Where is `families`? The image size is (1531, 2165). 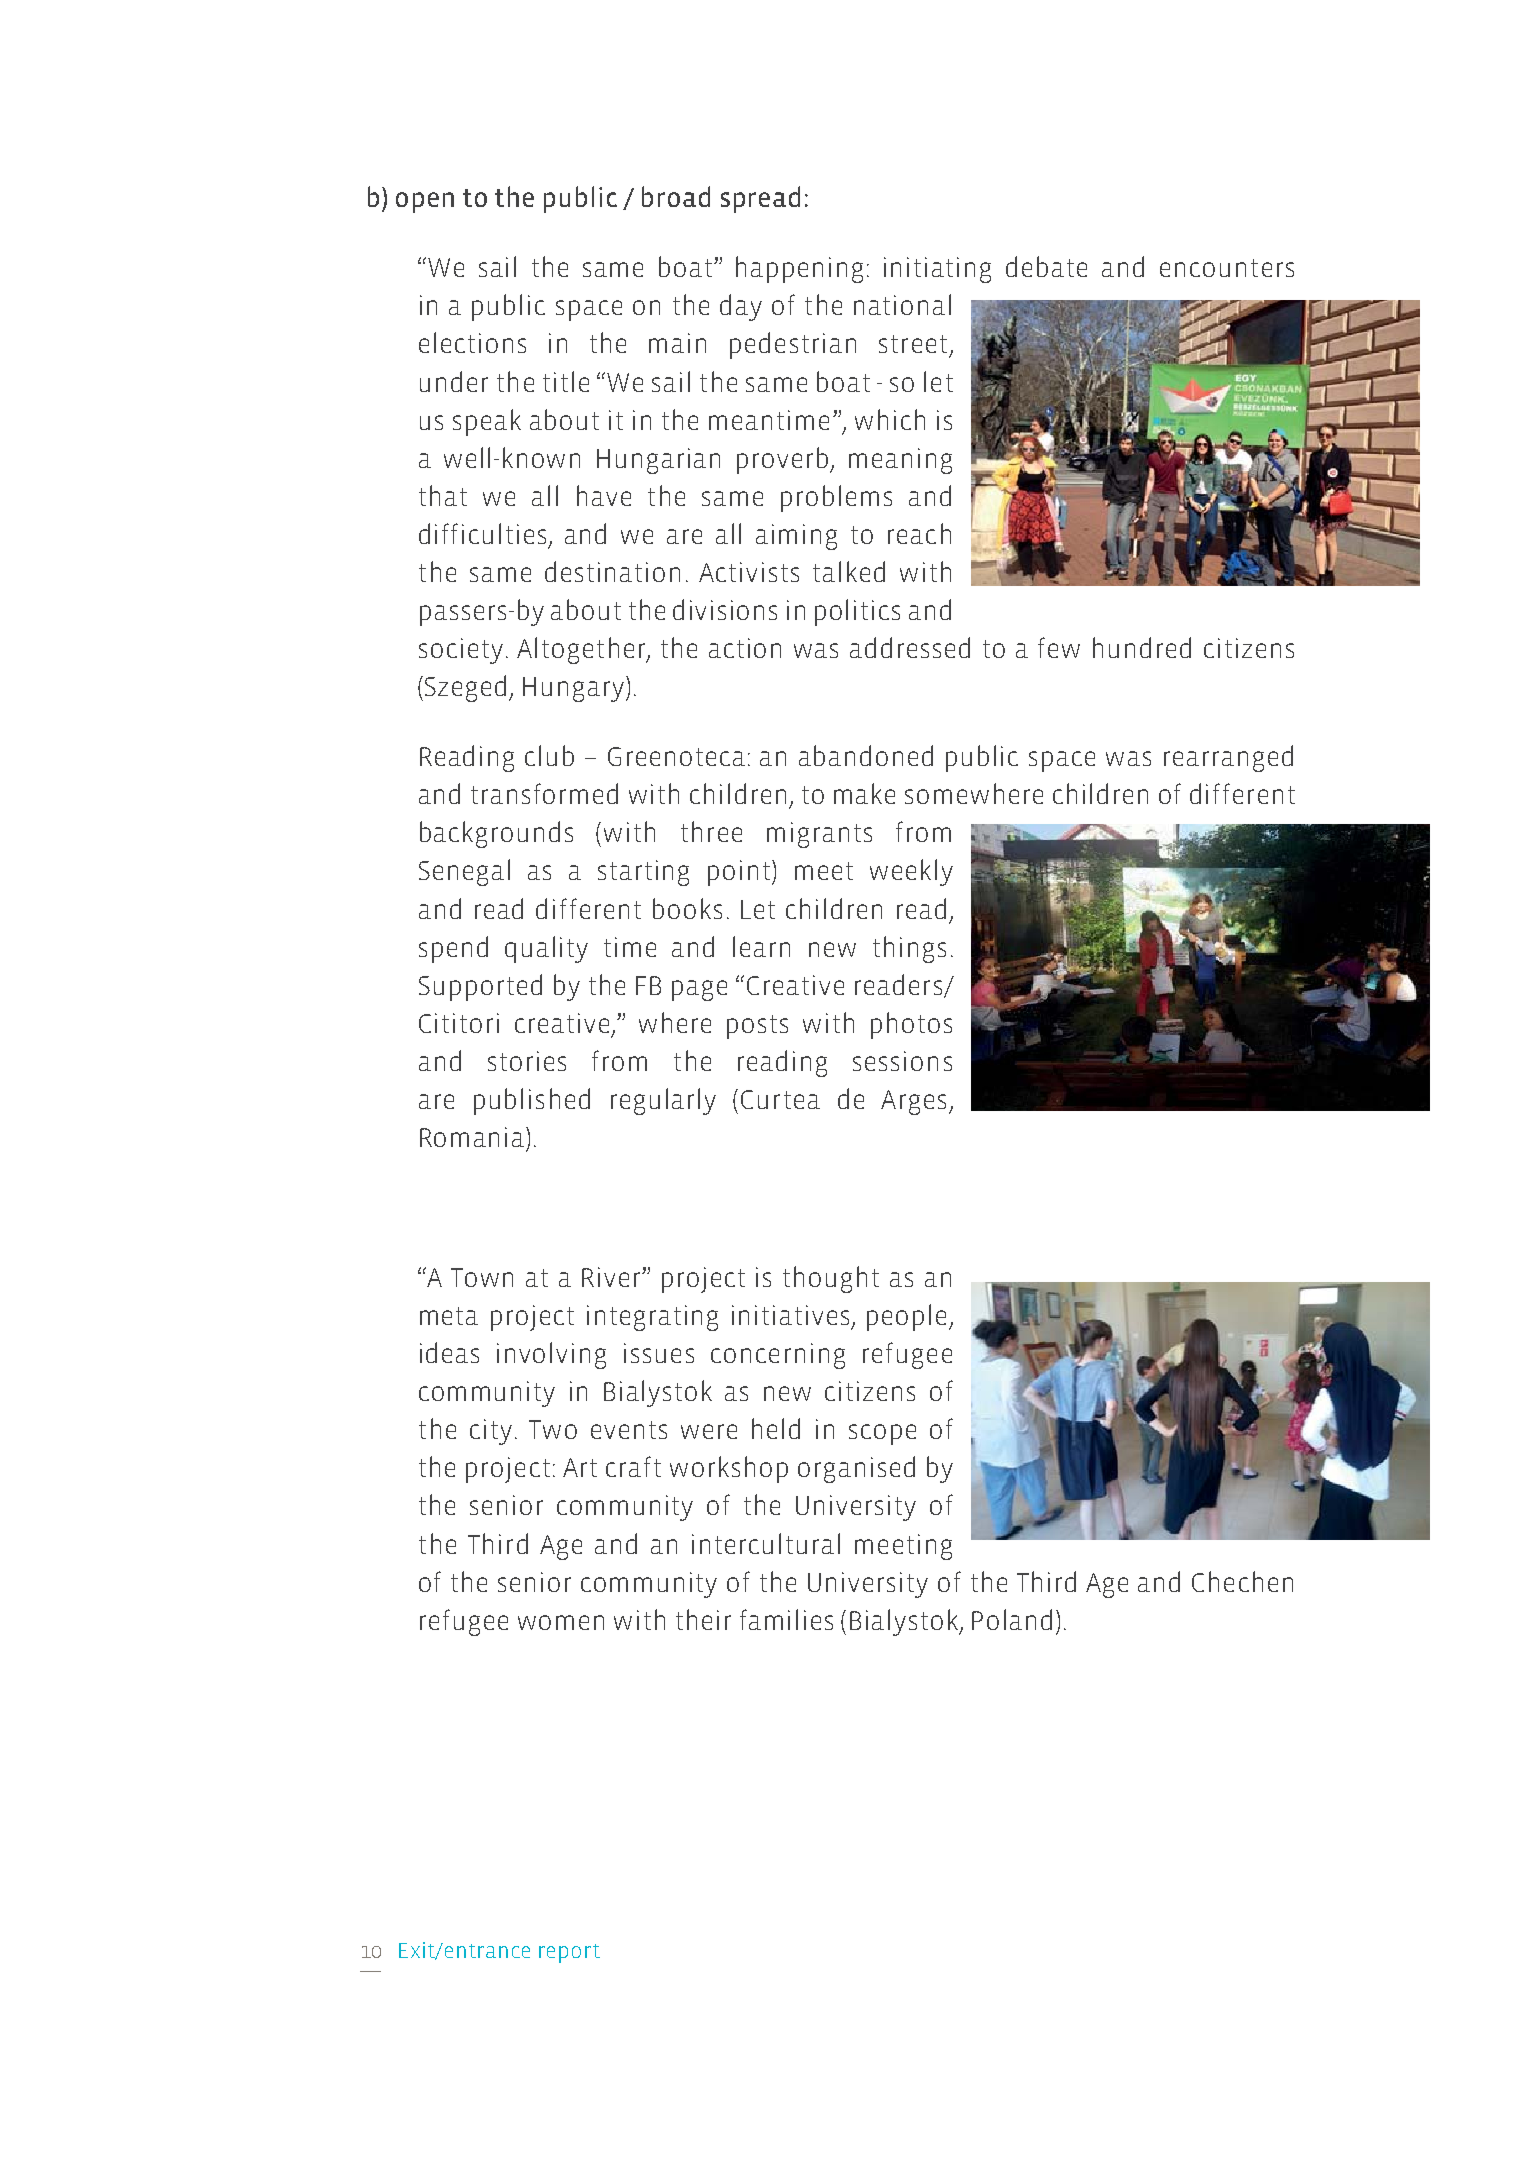
families is located at coordinates (786, 1619).
